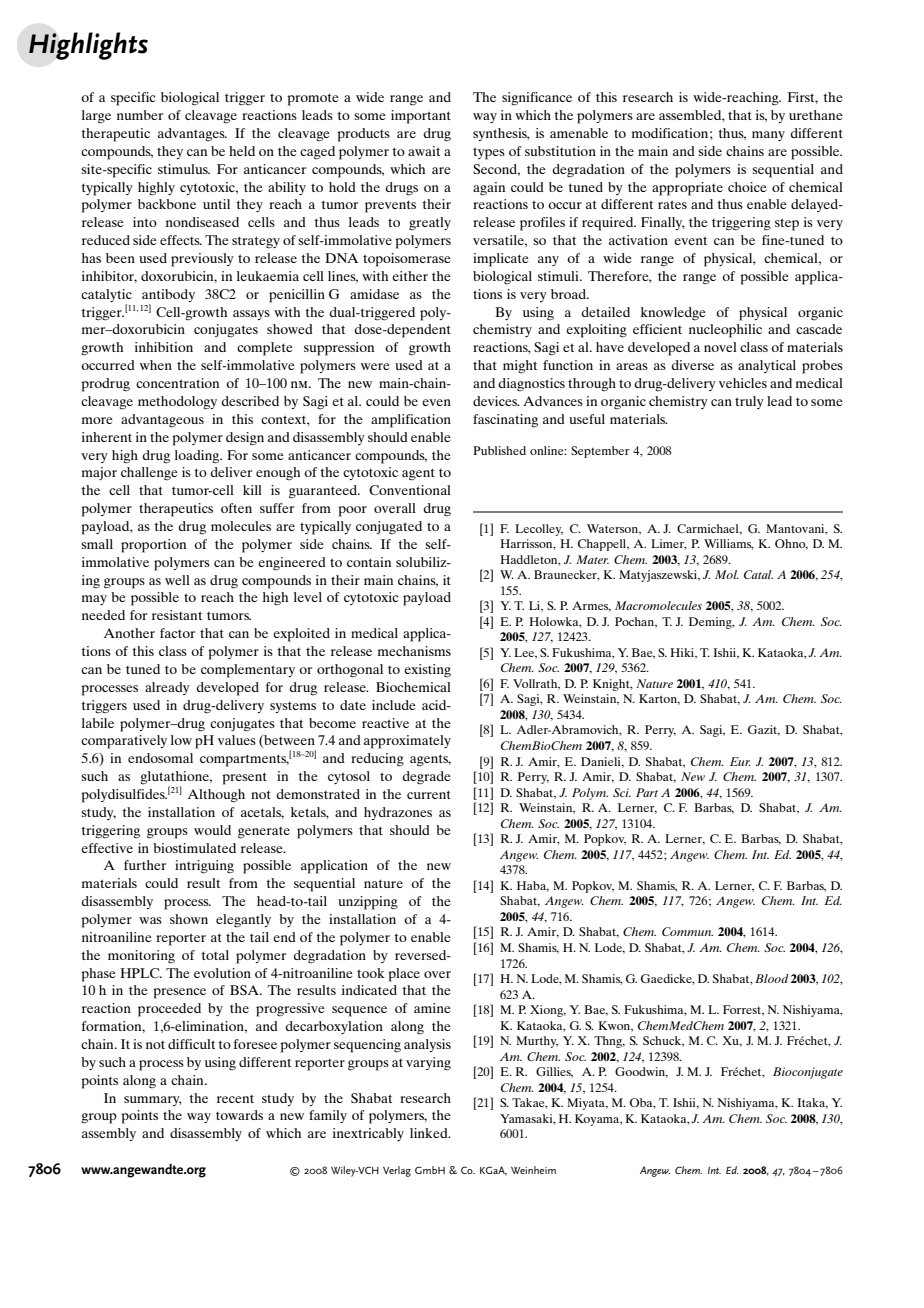 The width and height of the image is (924, 1308). What do you see at coordinates (709, 529) in the image?
I see `Carmichael` at bounding box center [709, 529].
